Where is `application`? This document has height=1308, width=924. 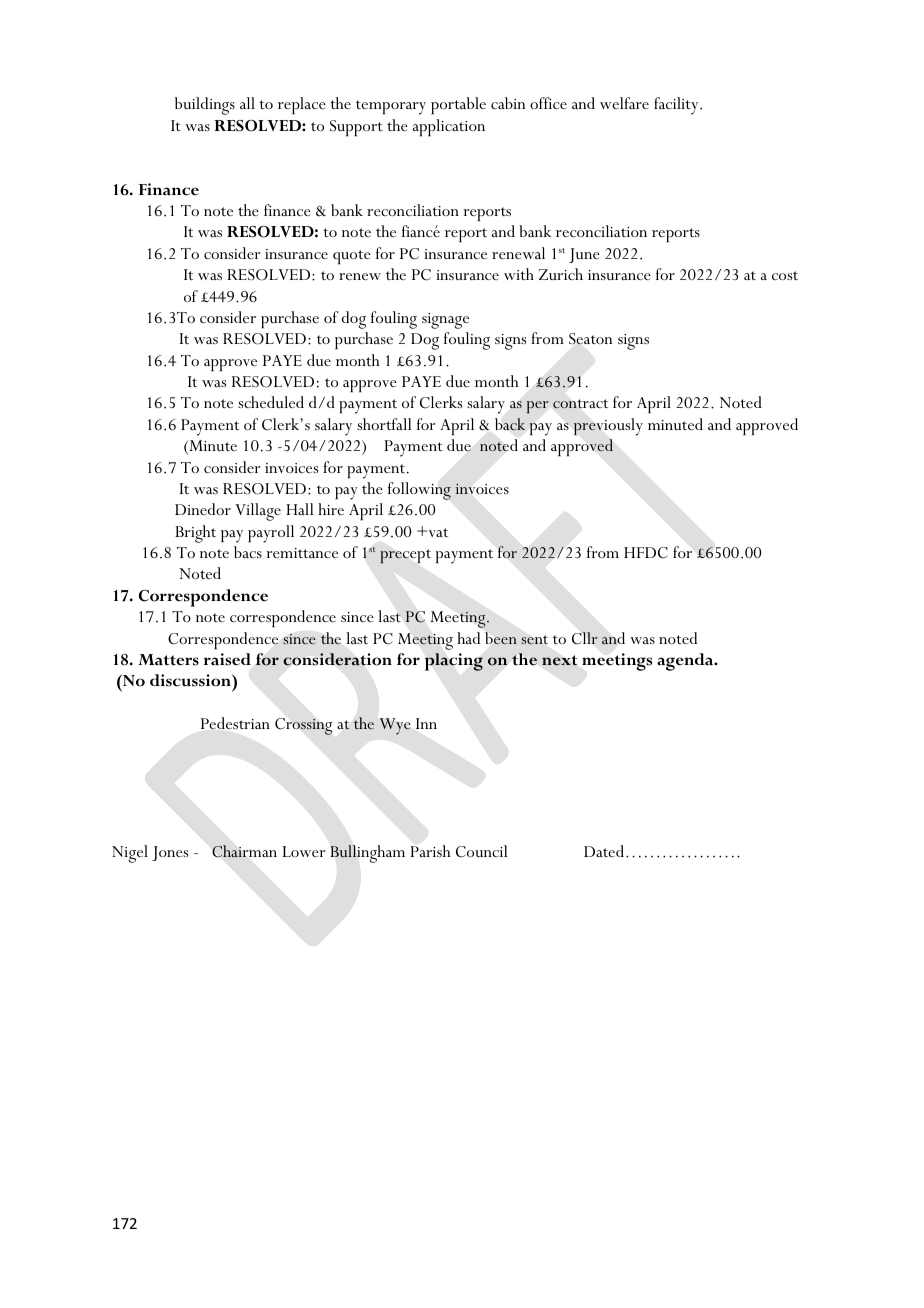
application is located at coordinates (449, 127).
